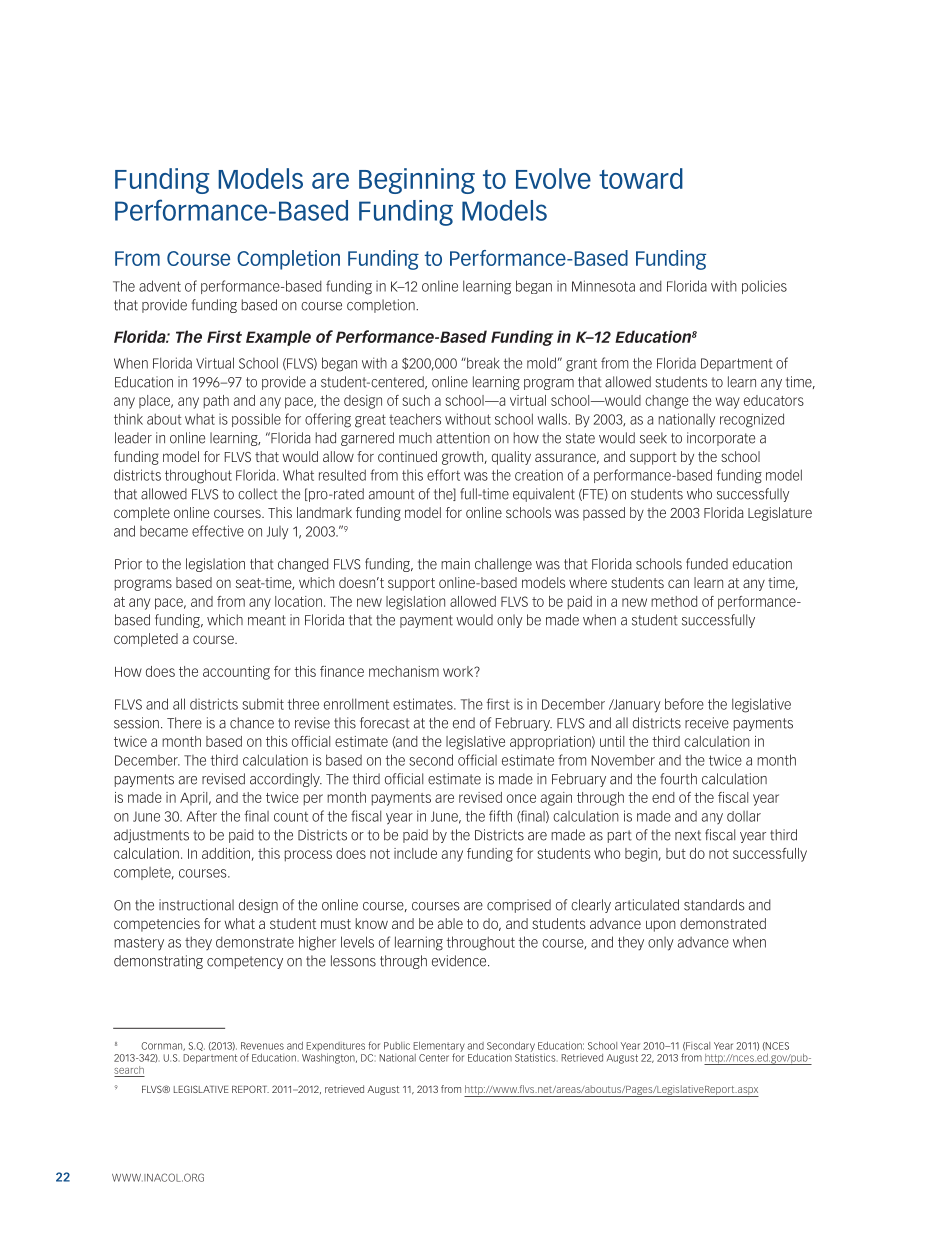  Describe the element at coordinates (500, 816) in the page. I see `fifth` at that location.
